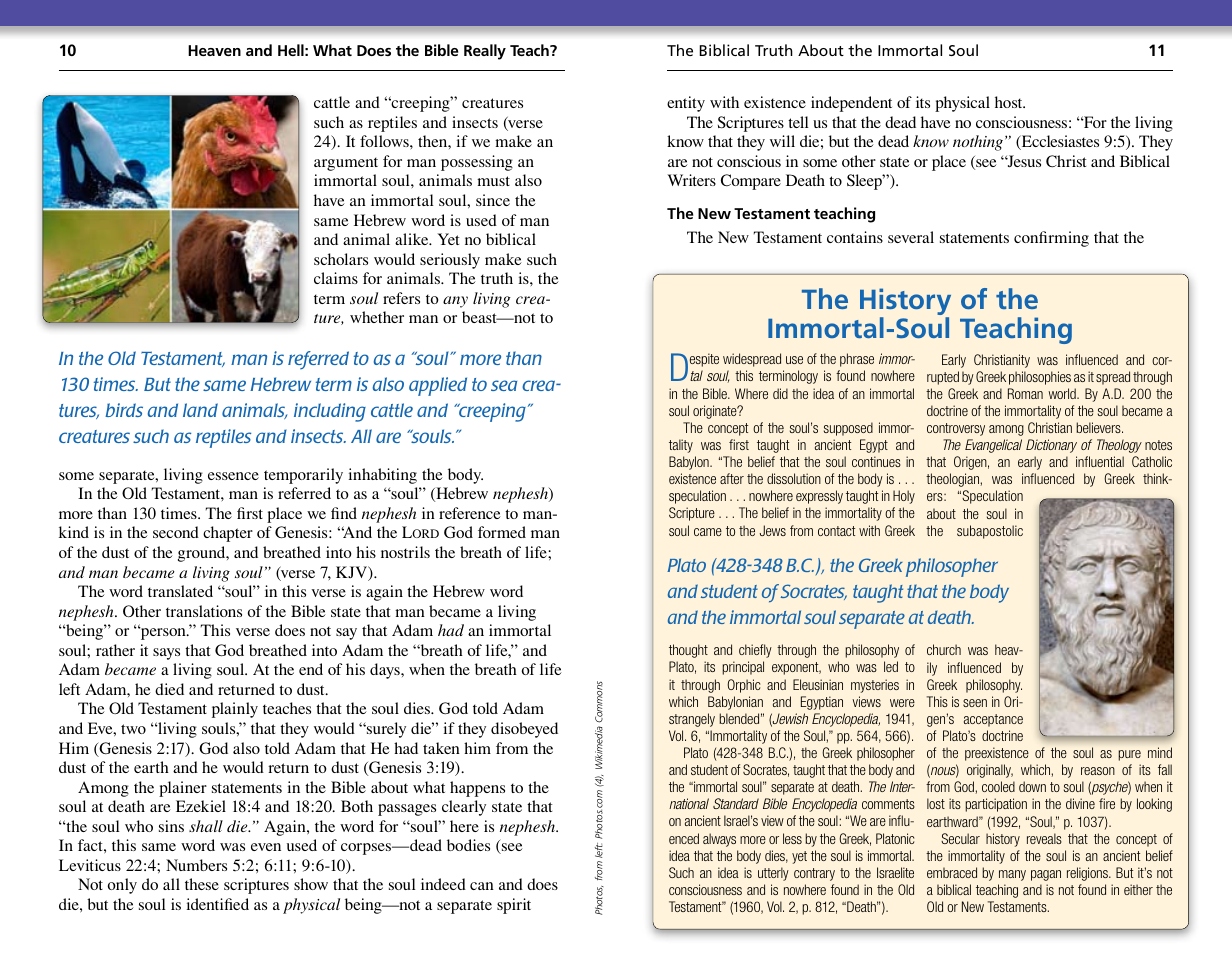 Image resolution: width=1232 pixels, height=968 pixels. What do you see at coordinates (944, 649) in the screenshot?
I see `church` at bounding box center [944, 649].
